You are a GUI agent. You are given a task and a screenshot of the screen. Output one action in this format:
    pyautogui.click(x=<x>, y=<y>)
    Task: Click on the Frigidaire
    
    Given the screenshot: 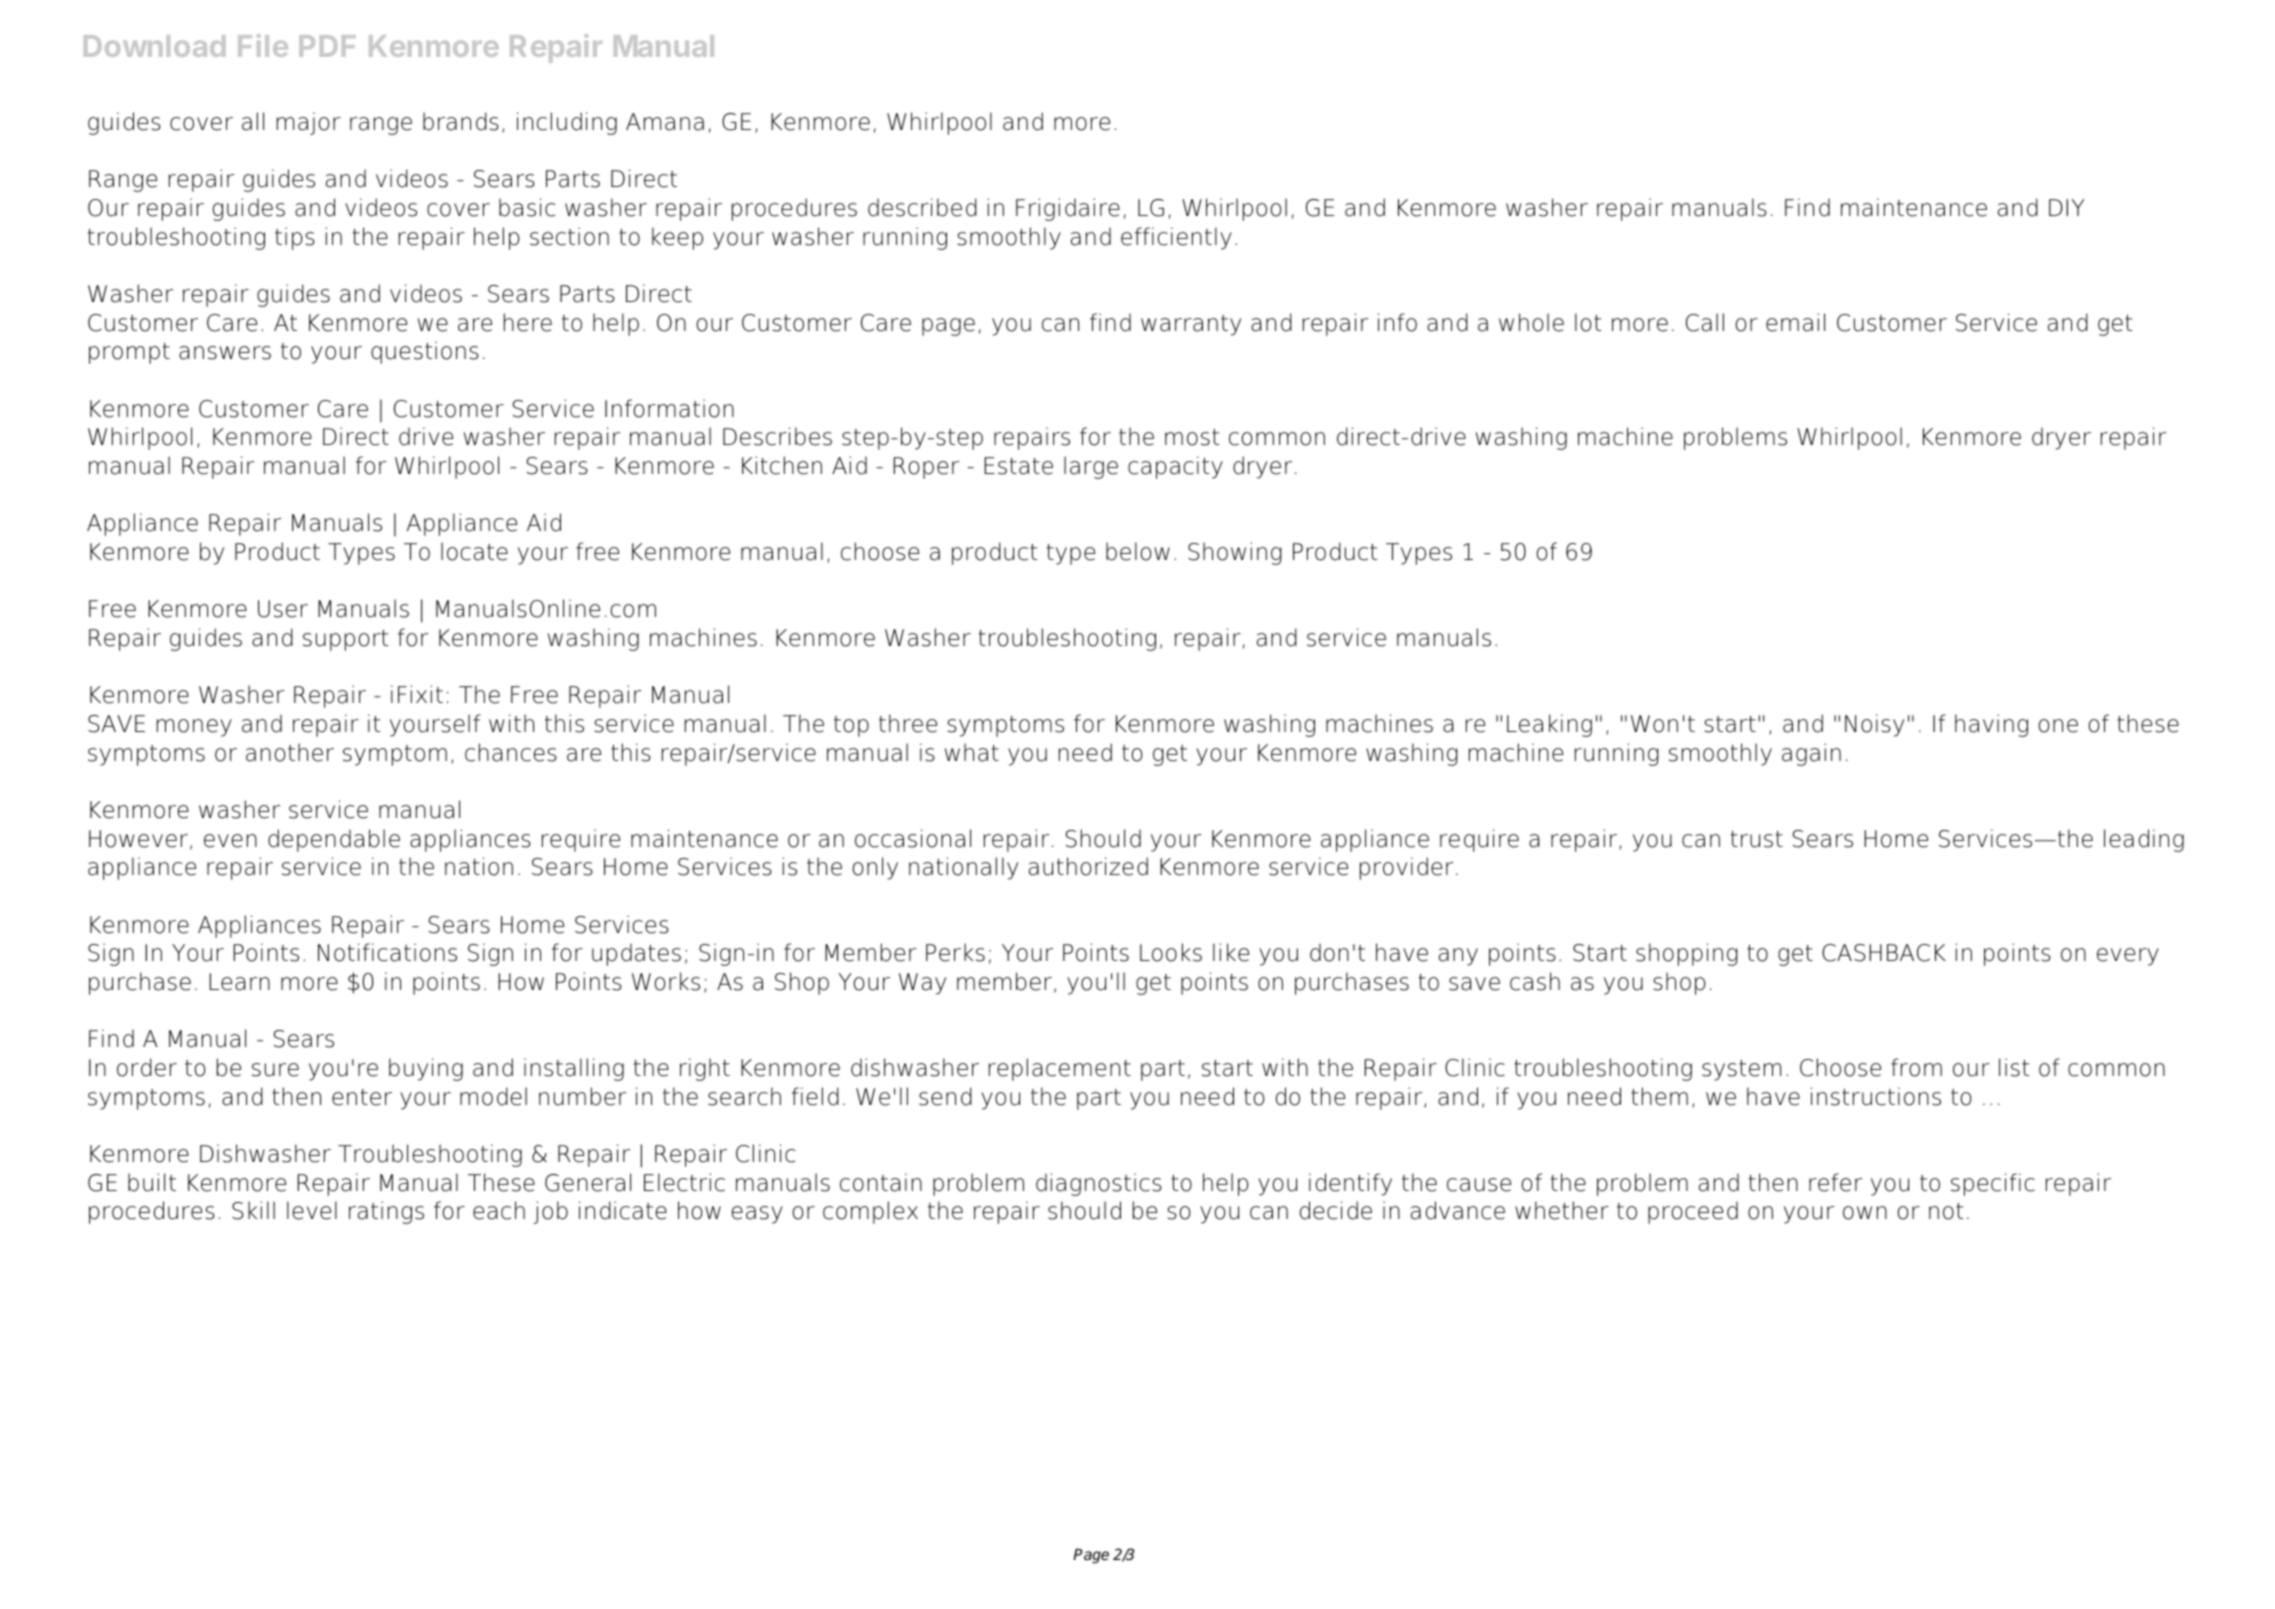 What is the action you would take?
    pyautogui.click(x=1068, y=209)
